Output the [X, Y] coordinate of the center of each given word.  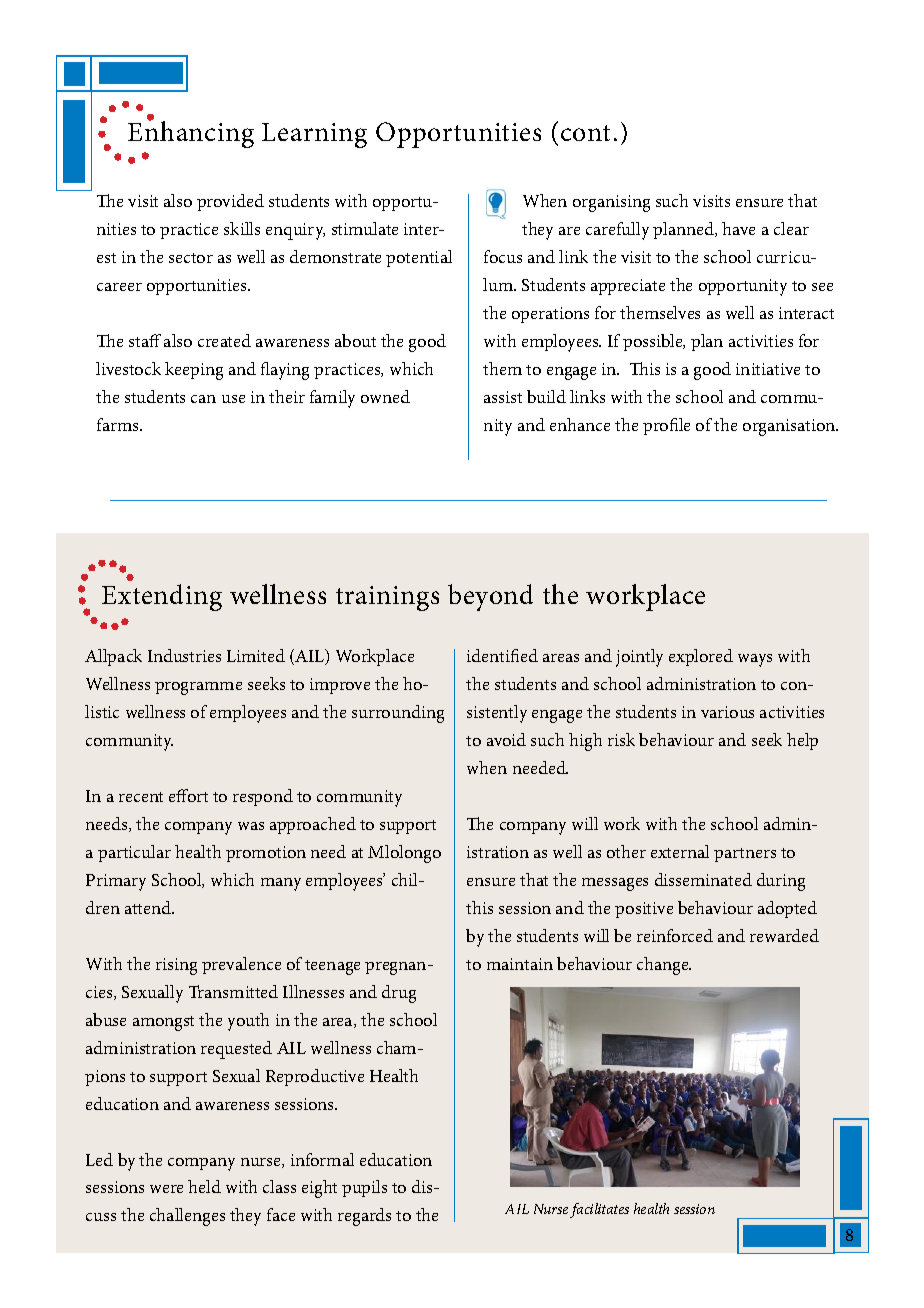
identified [502, 655]
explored [701, 657]
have [738, 228]
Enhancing [191, 134]
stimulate [365, 228]
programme [198, 688]
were [166, 1189]
